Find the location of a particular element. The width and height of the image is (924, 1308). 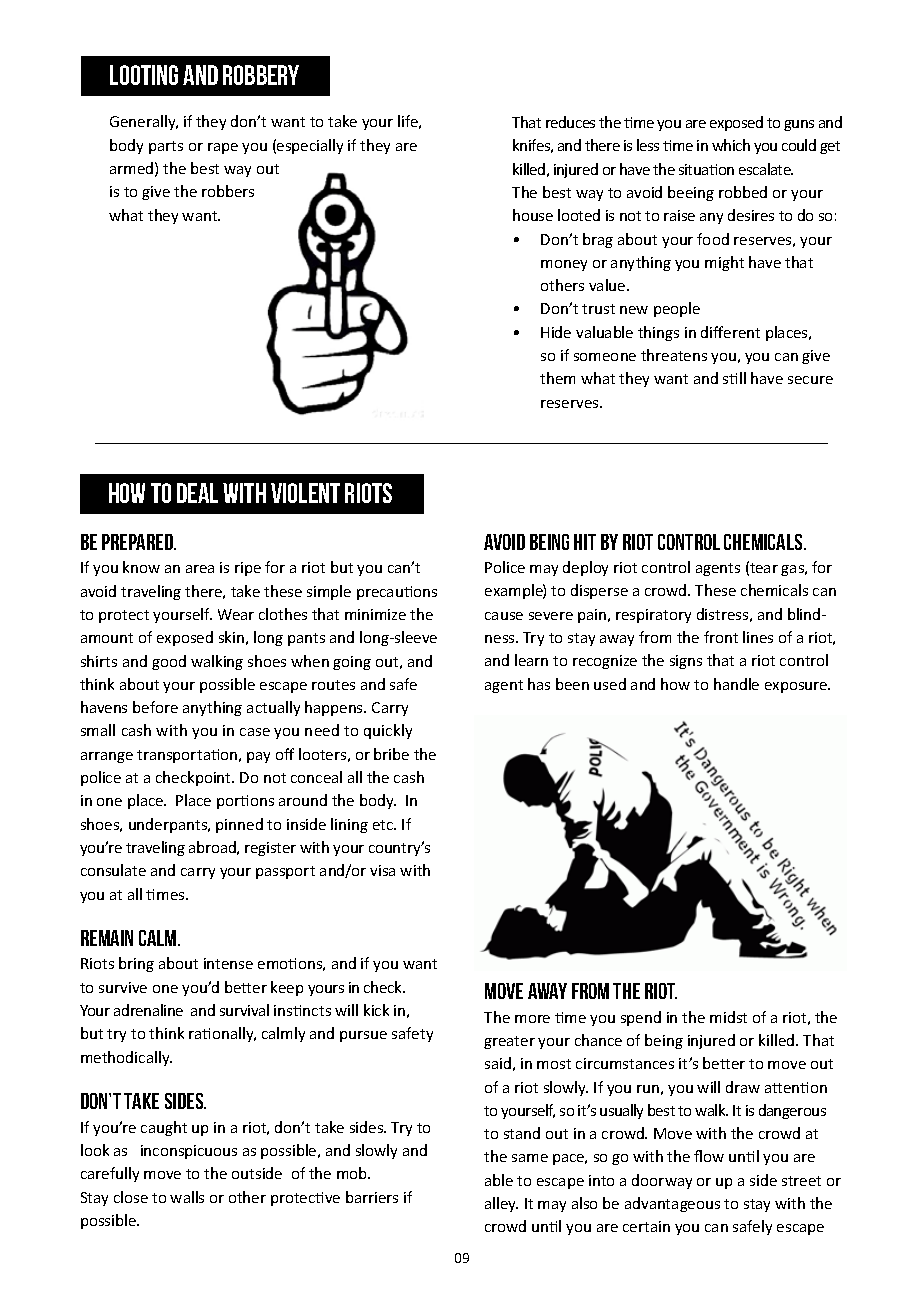

intense is located at coordinates (228, 963).
